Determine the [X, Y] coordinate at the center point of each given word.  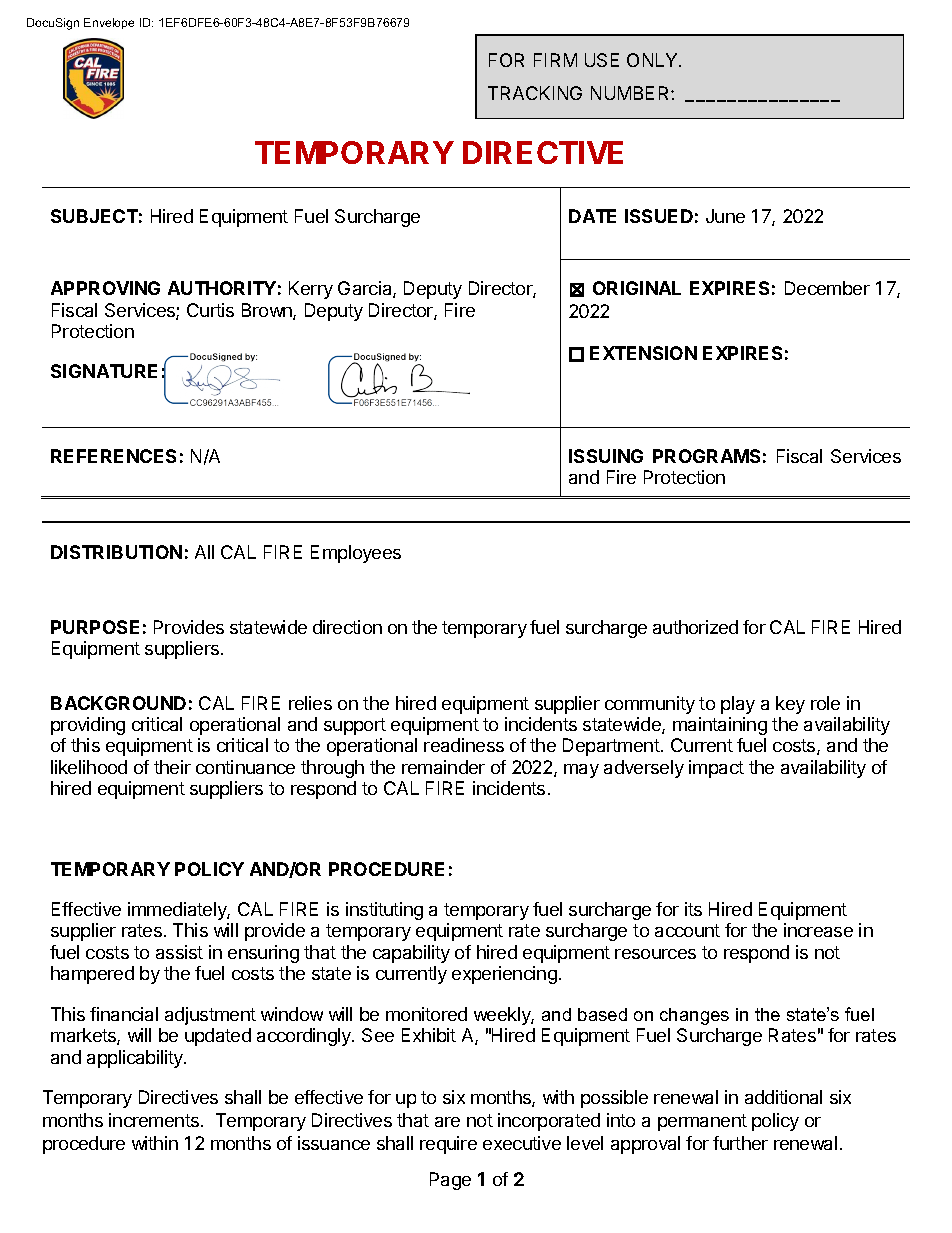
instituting [384, 911]
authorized [695, 627]
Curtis [210, 310]
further [740, 1143]
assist [179, 952]
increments [155, 1120]
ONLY [653, 60]
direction [347, 627]
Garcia [366, 289]
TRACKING [535, 93]
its [693, 909]
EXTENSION [643, 353]
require [448, 1145]
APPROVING [105, 288]
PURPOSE [95, 627]
